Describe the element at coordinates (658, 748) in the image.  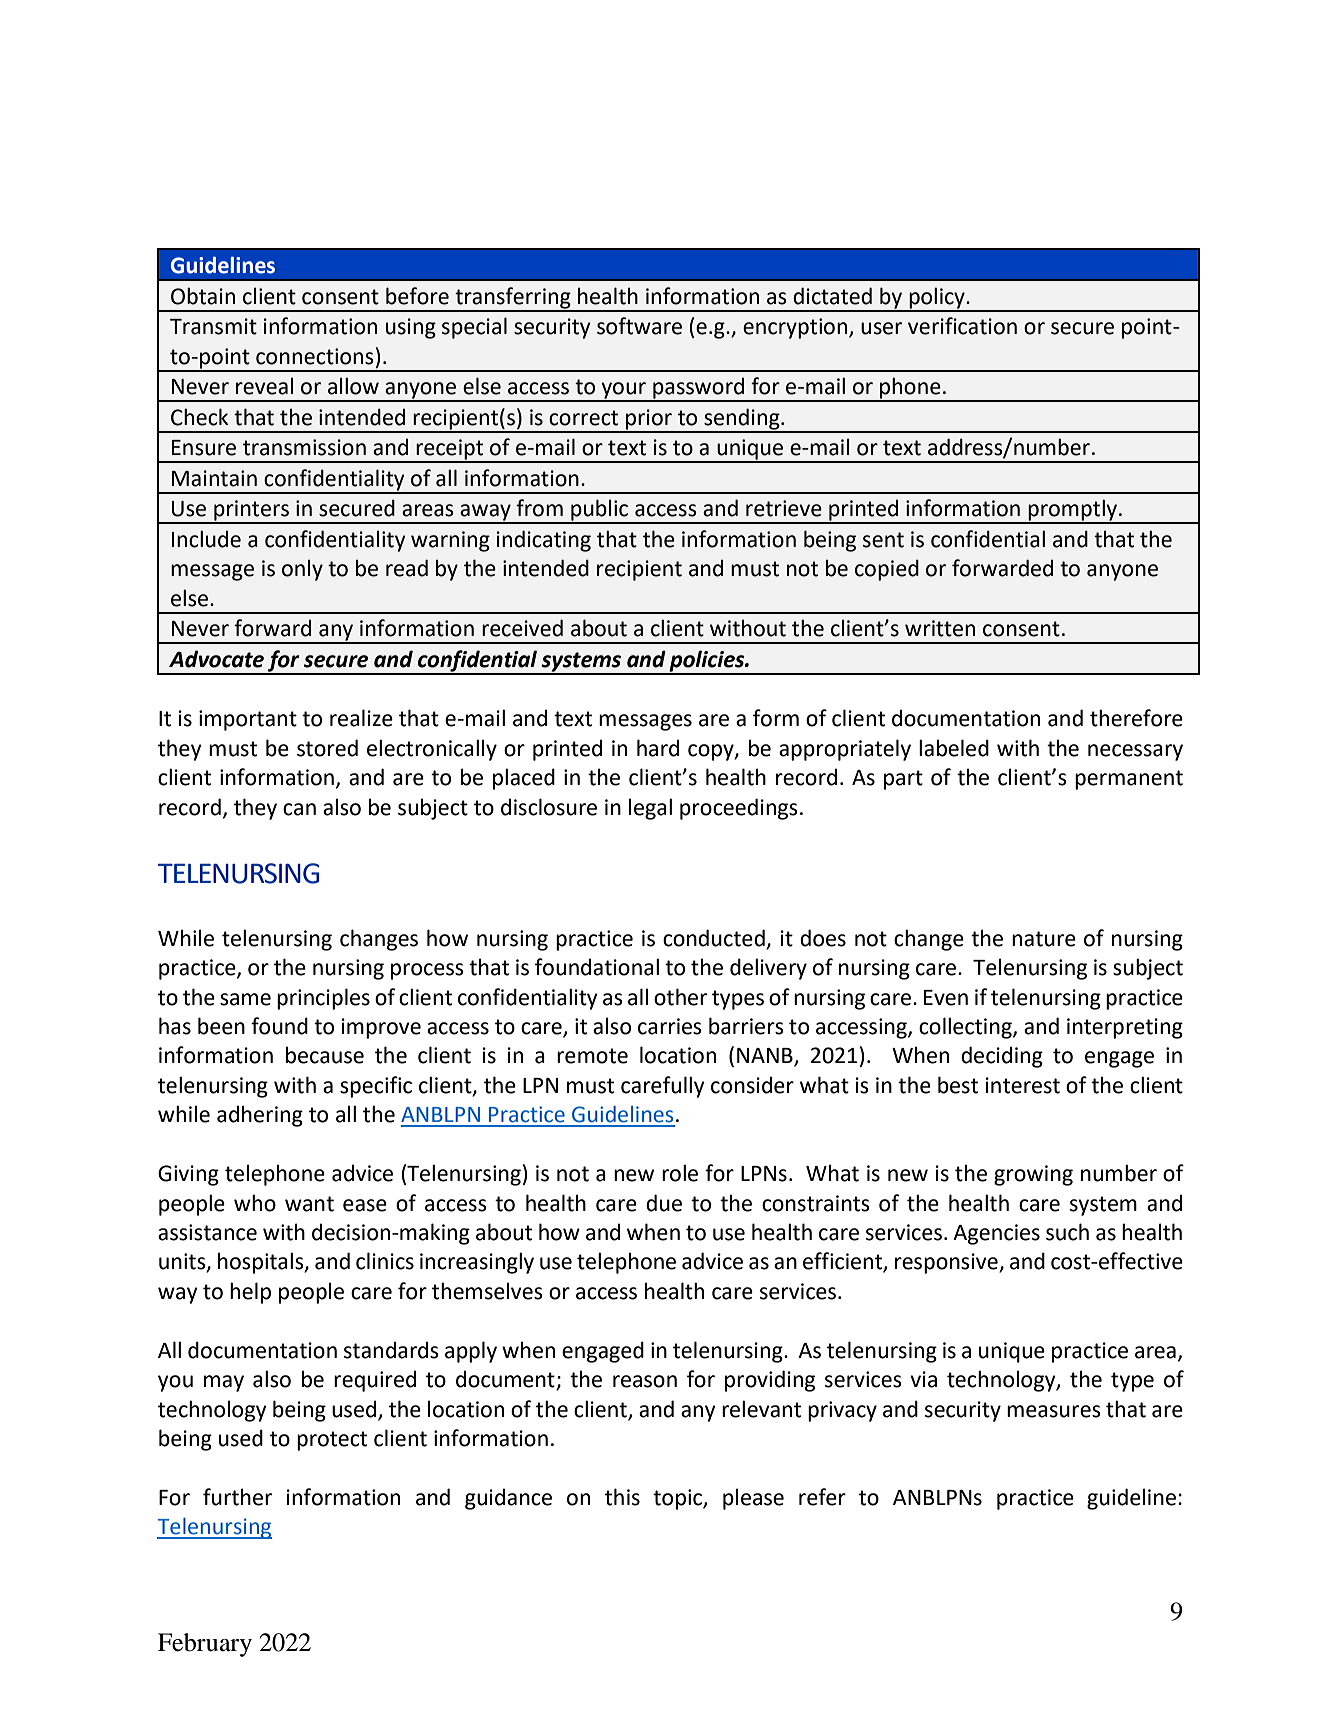
I see `hard` at that location.
